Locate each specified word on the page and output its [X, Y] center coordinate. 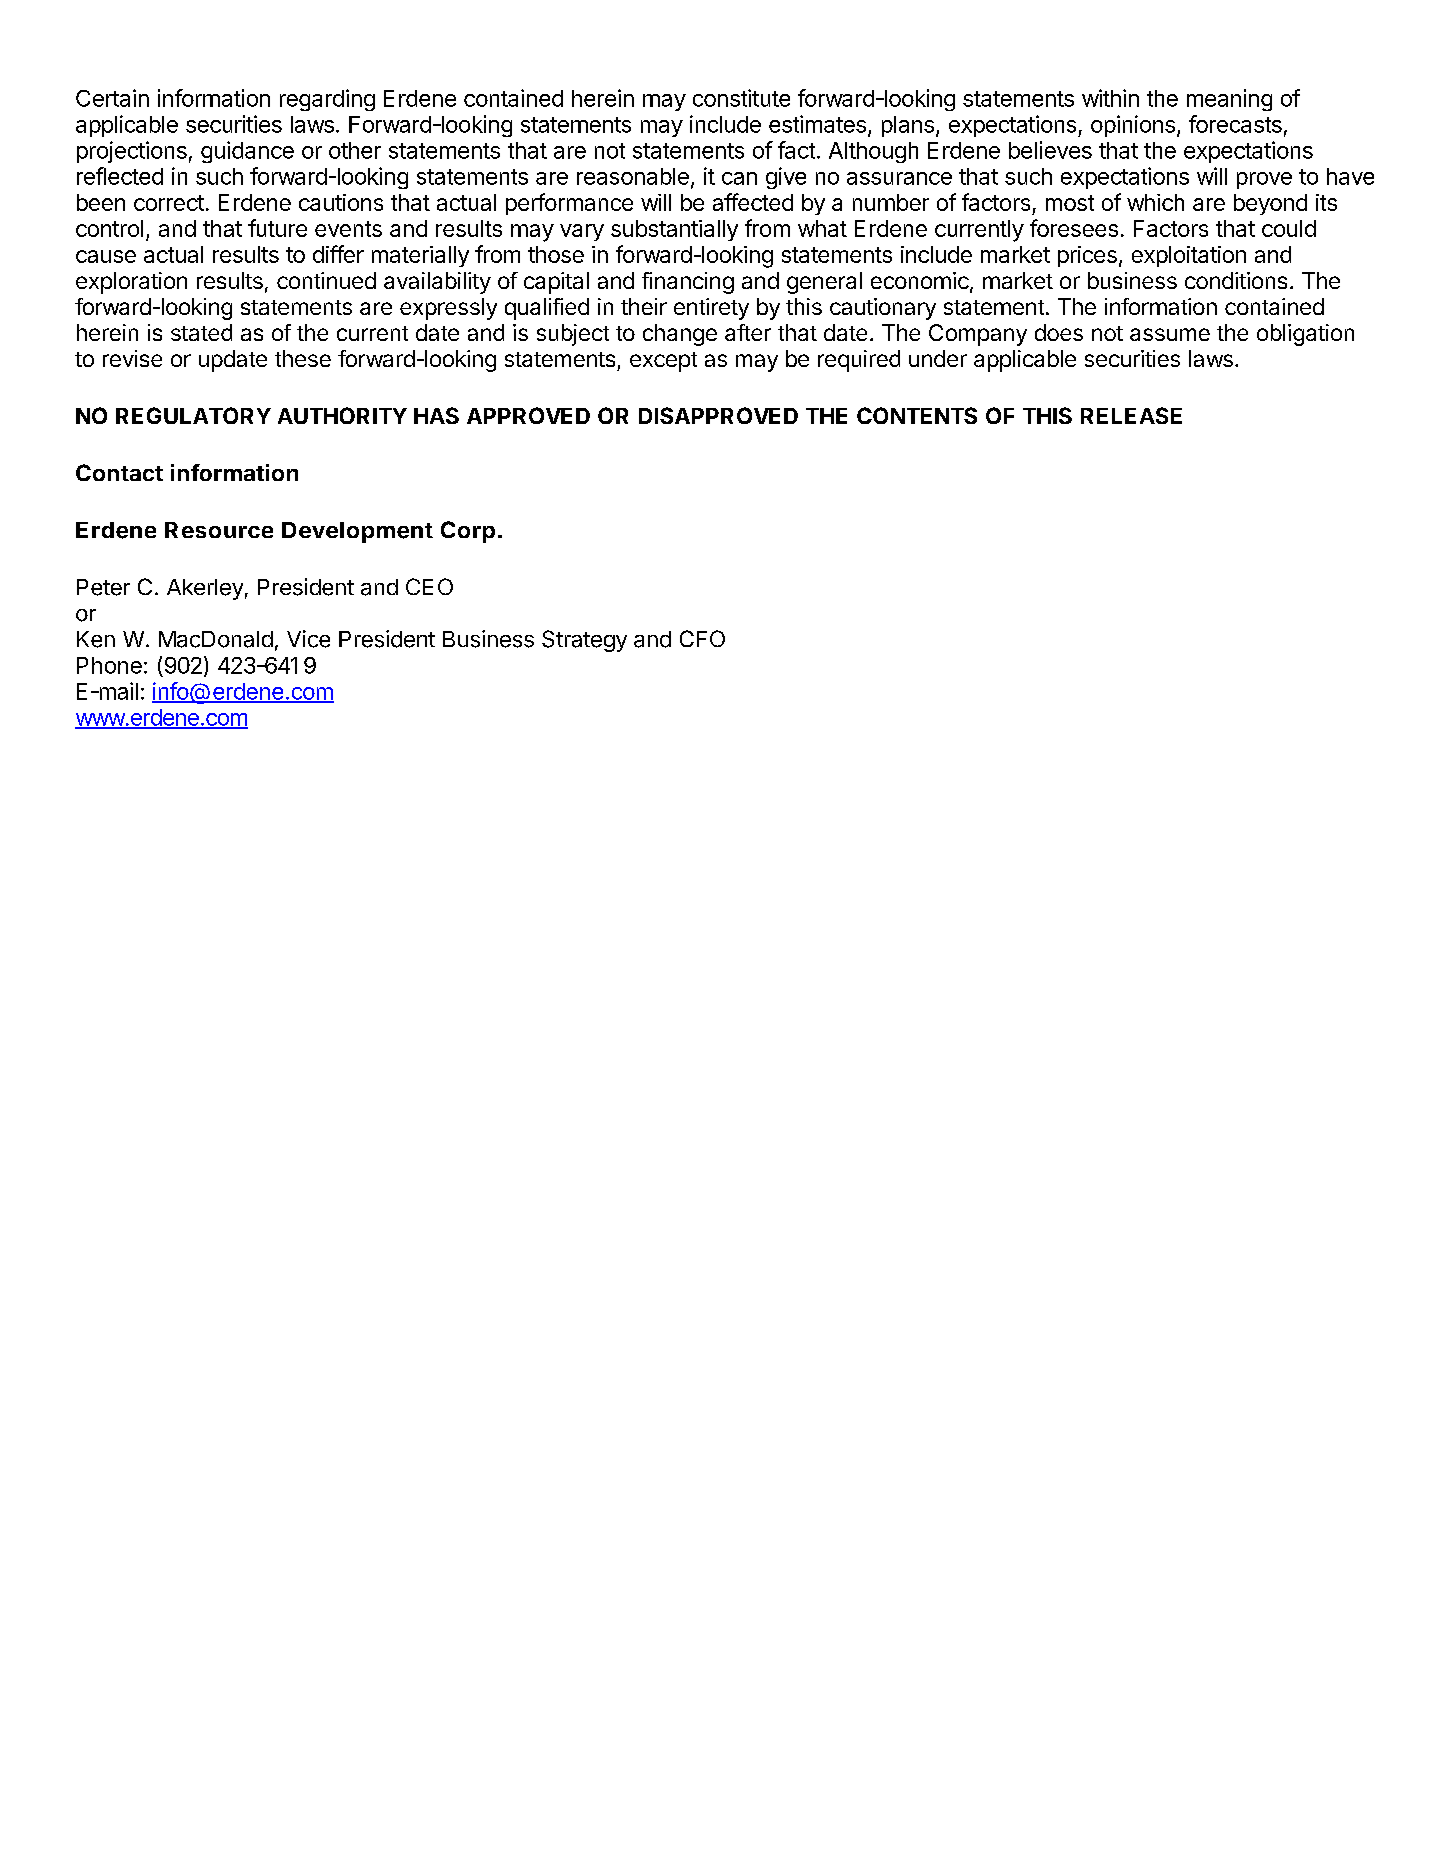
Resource [219, 530]
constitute [741, 98]
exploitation [1189, 256]
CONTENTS [917, 415]
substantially [674, 230]
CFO [702, 638]
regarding [327, 100]
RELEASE [1131, 415]
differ [338, 254]
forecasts [1235, 124]
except [663, 362]
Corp [468, 532]
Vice [308, 639]
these [303, 358]
